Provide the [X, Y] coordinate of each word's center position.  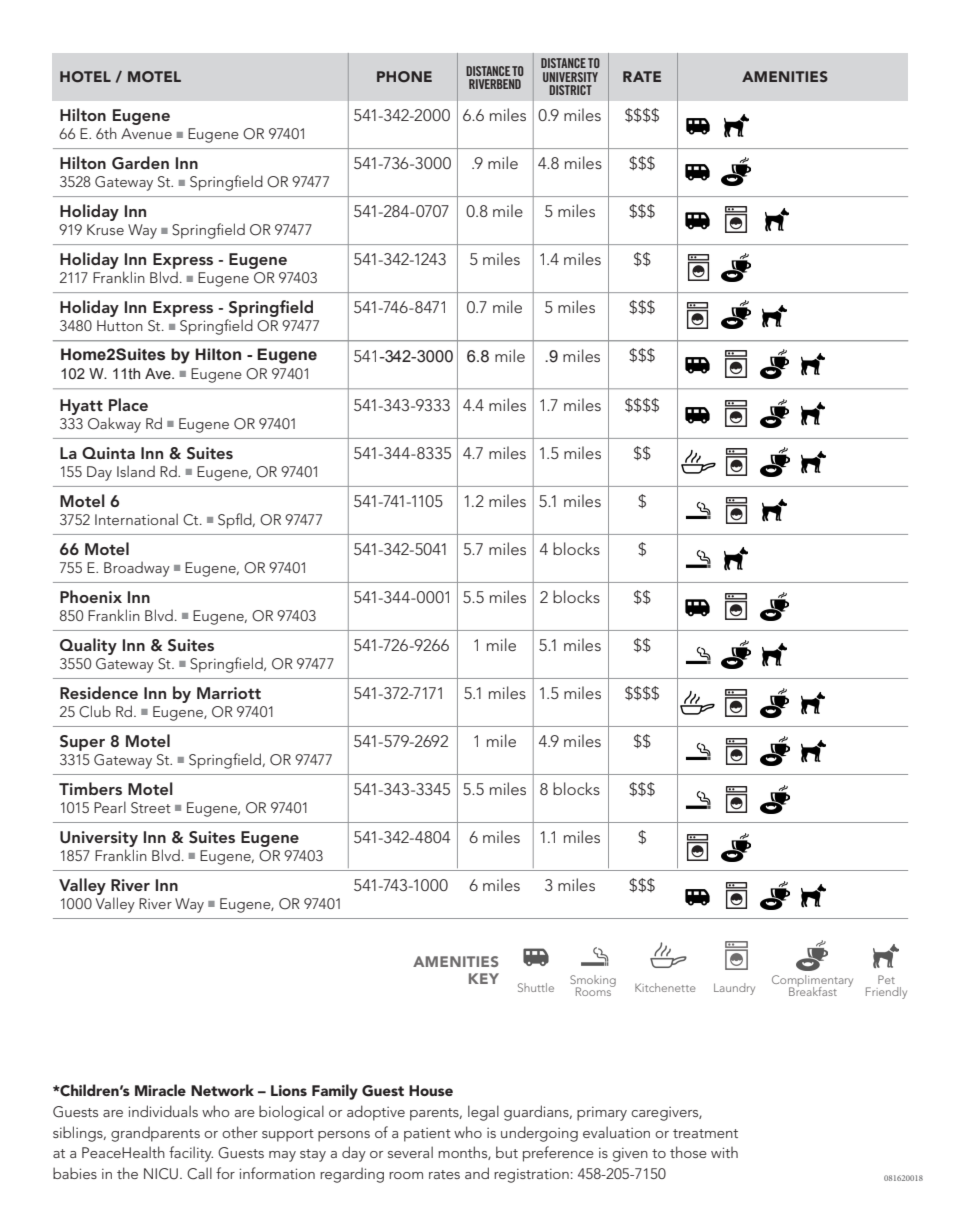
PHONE [404, 76]
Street [151, 808]
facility [191, 1154]
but [507, 1152]
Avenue [146, 133]
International [136, 519]
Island [136, 471]
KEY [484, 978]
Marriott [229, 693]
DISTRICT [570, 90]
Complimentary [812, 982]
